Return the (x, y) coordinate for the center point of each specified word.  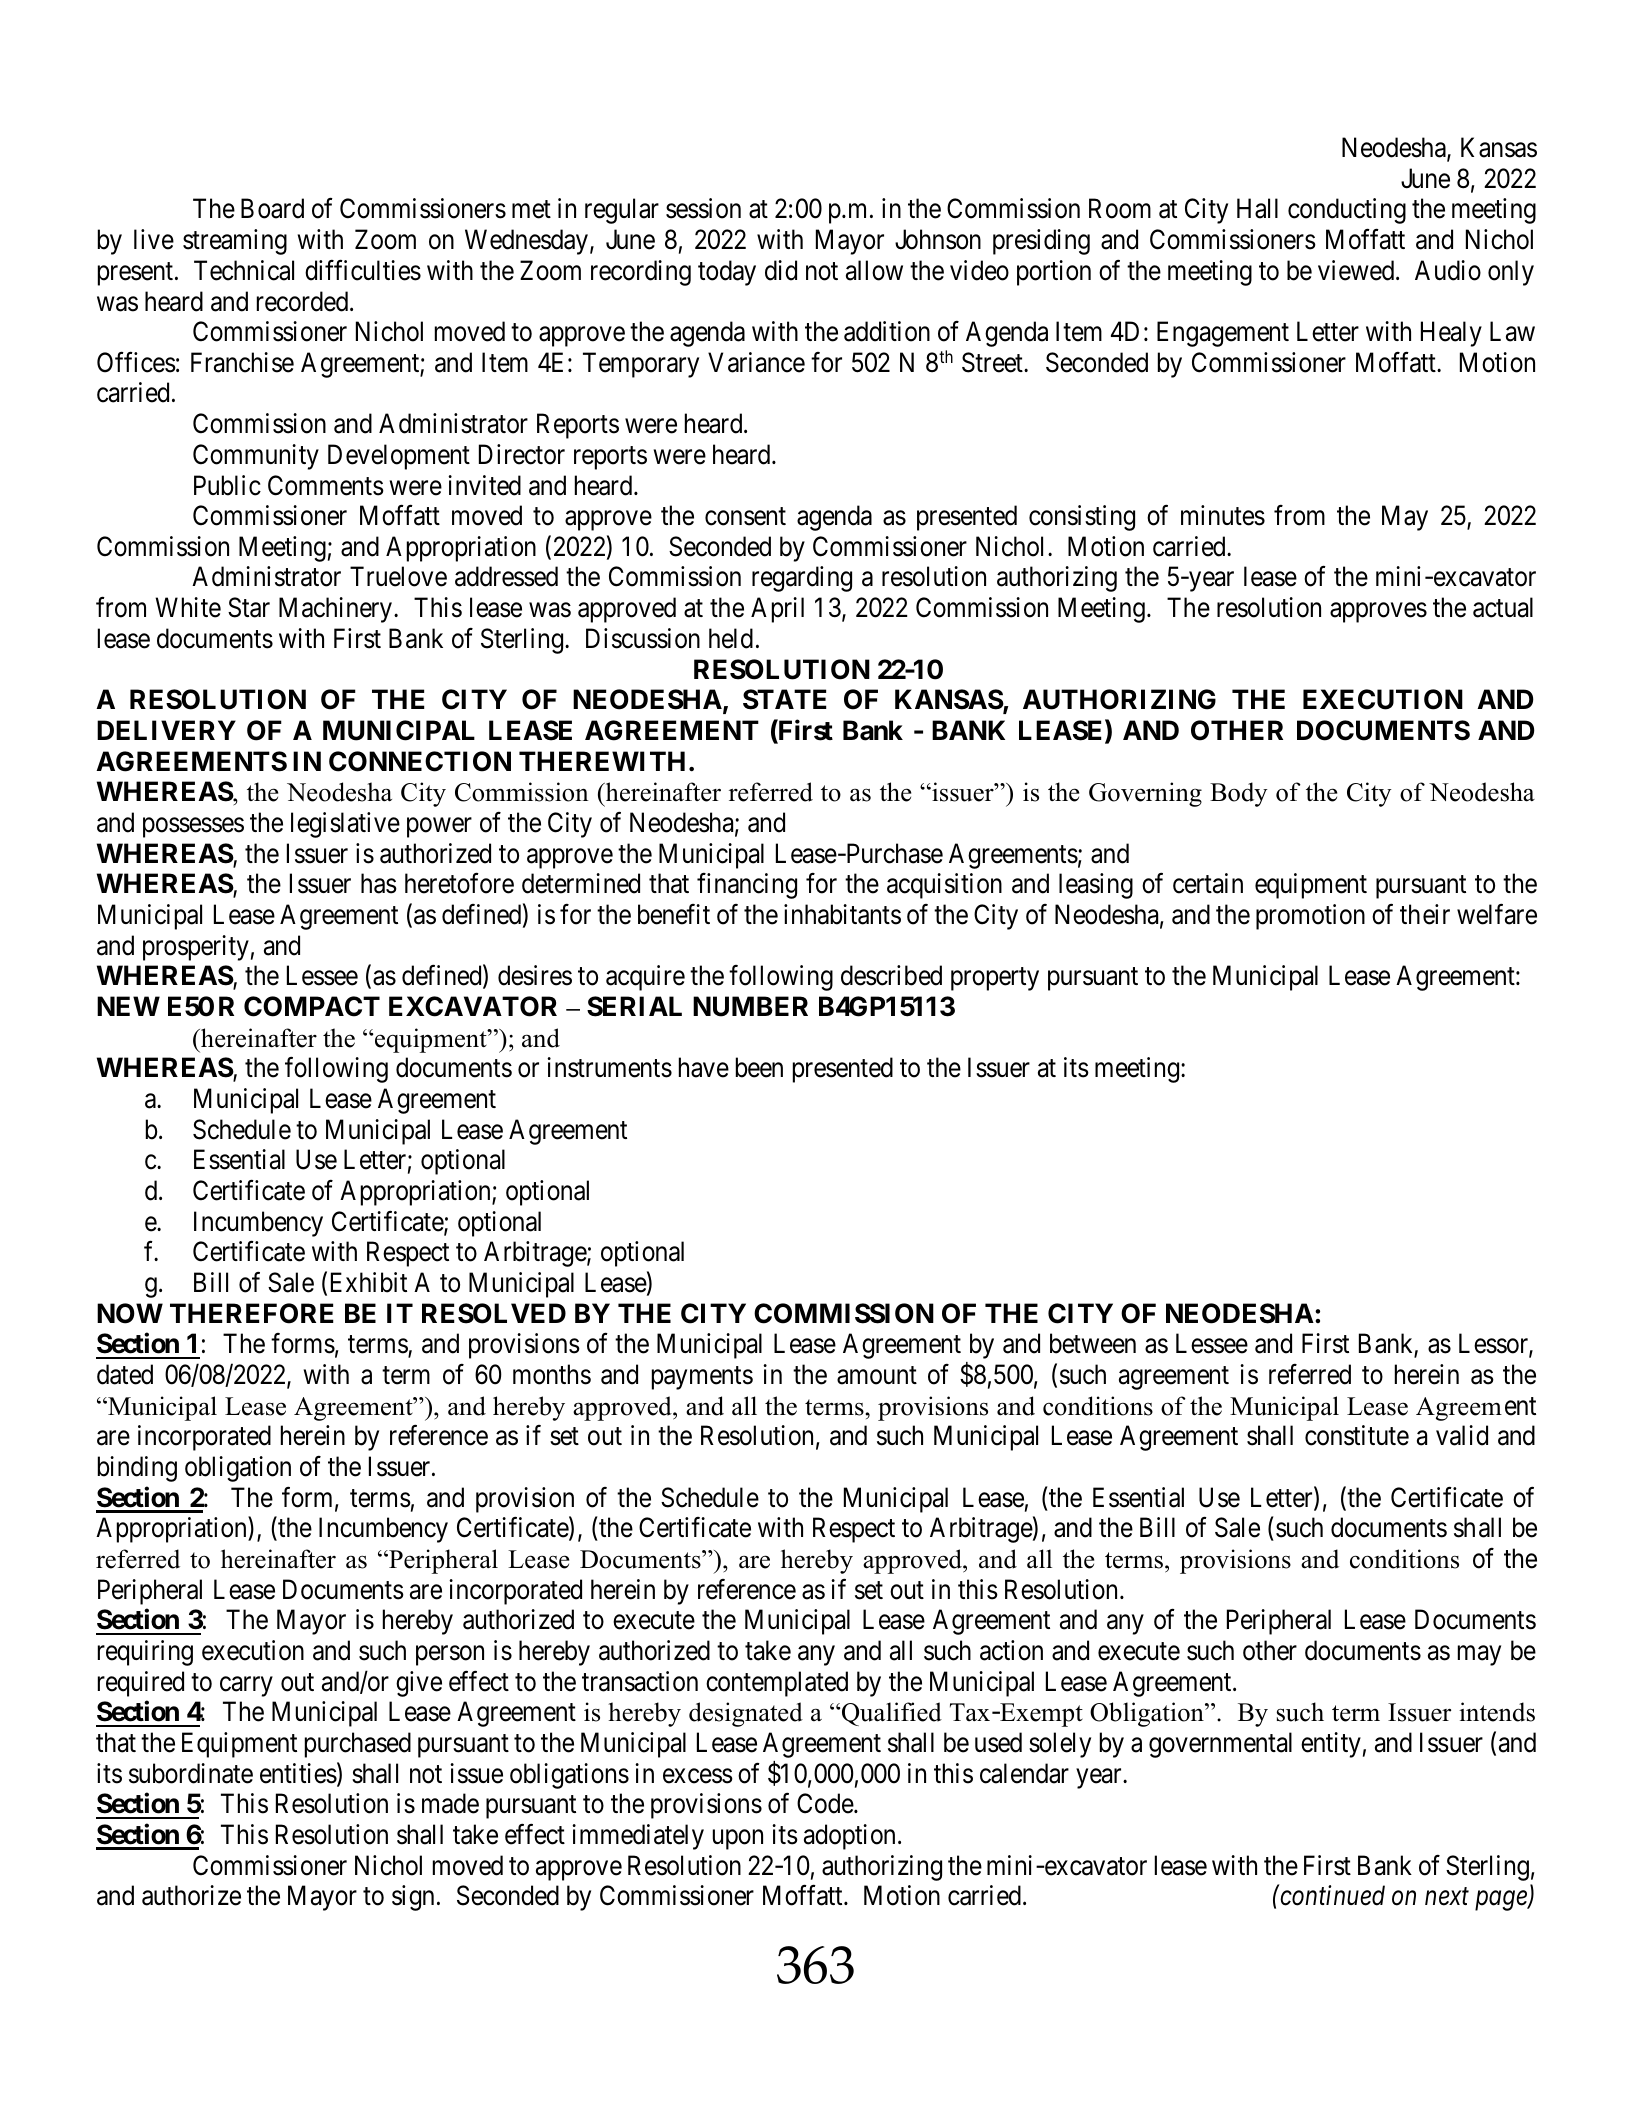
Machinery (337, 610)
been (759, 1067)
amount (877, 1376)
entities (298, 1773)
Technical (244, 270)
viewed (1357, 270)
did (781, 270)
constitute (1357, 1435)
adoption (849, 1837)
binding (137, 1469)
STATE (785, 699)
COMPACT (312, 1006)
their (1425, 914)
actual (1503, 607)
